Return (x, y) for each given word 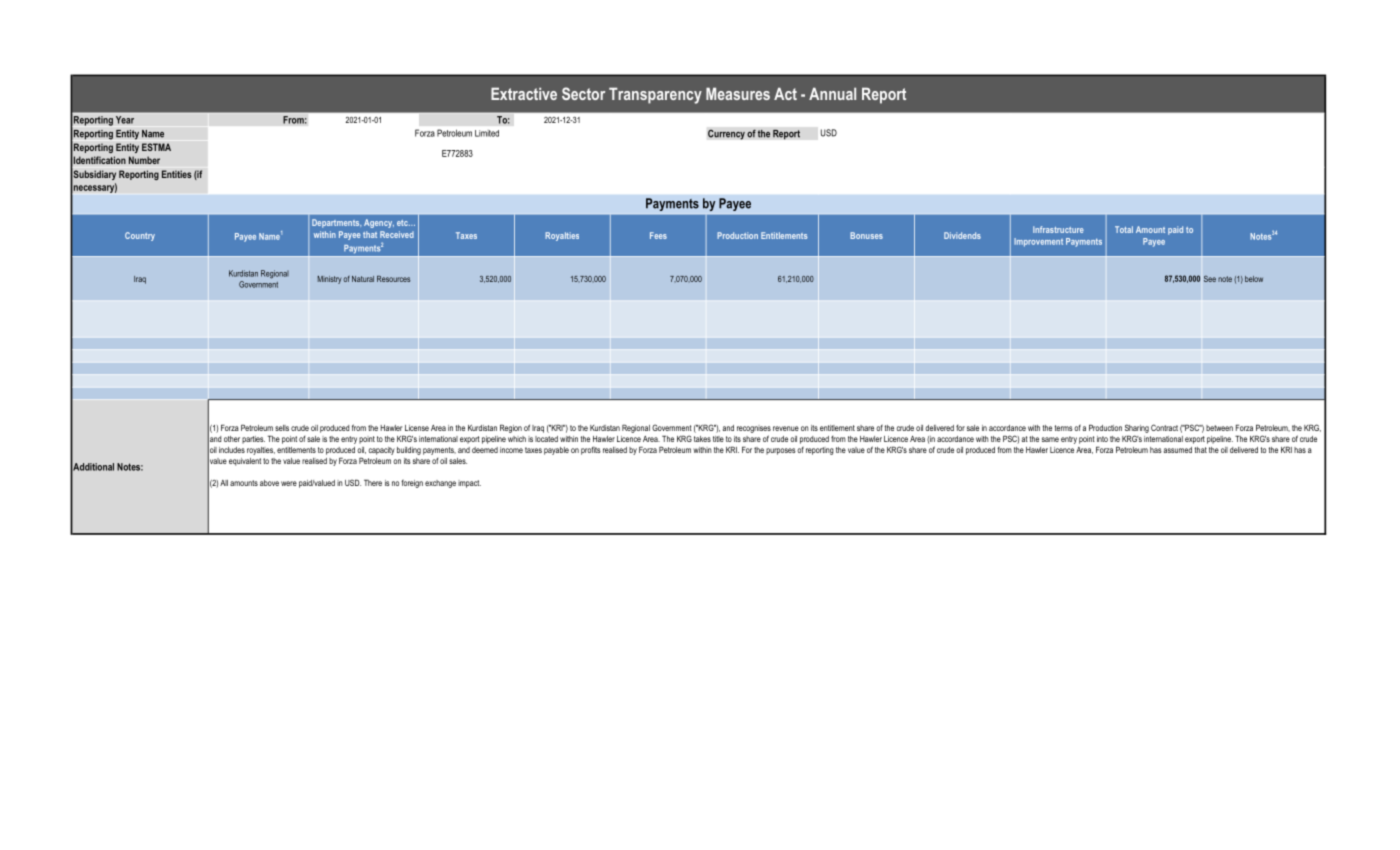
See (1210, 278)
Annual (832, 93)
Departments (336, 223)
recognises (754, 429)
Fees (658, 235)
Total (1124, 229)
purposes (781, 451)
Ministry (329, 280)
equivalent (245, 462)
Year (125, 120)
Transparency (655, 95)
